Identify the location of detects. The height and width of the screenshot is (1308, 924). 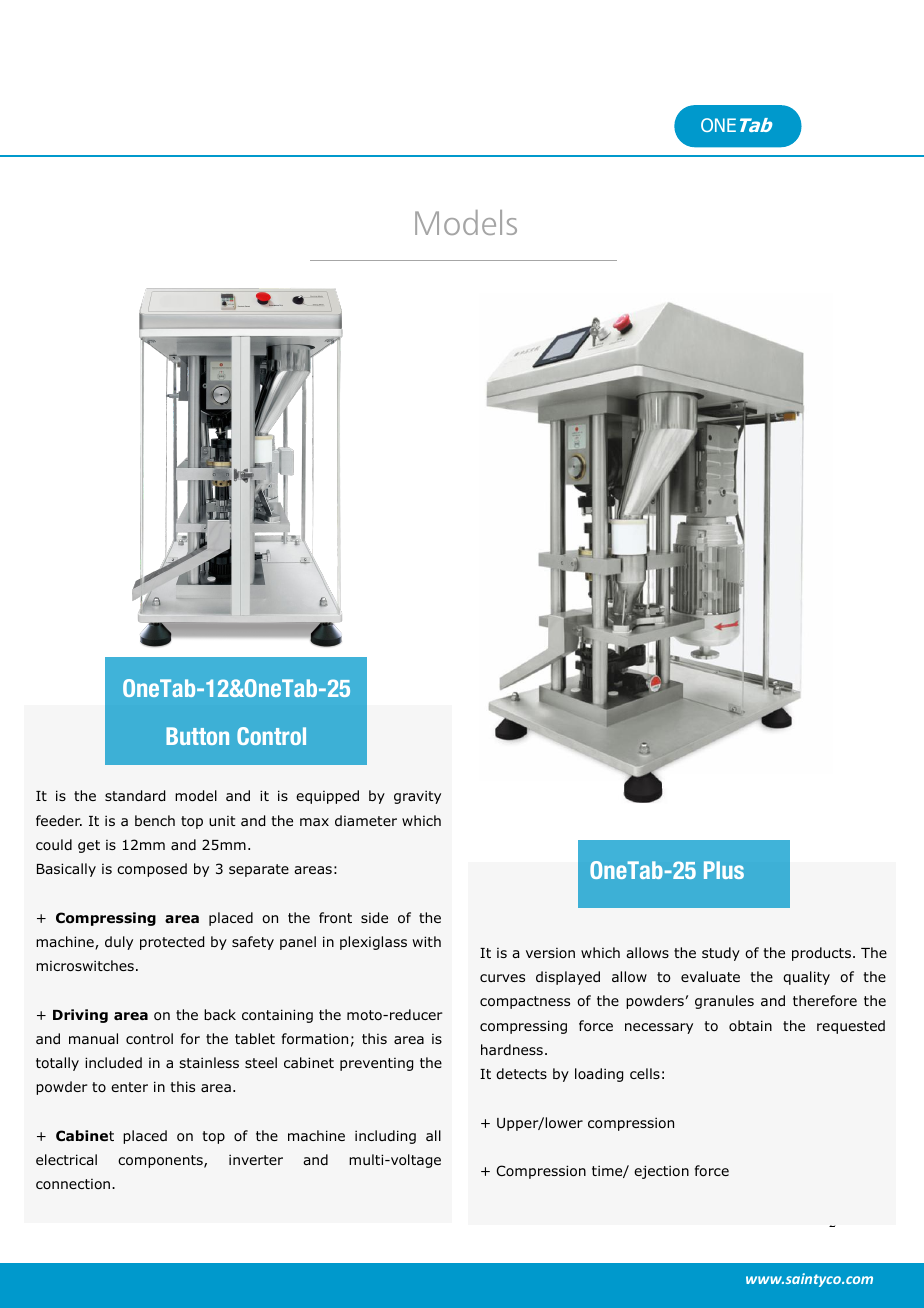
(521, 1073).
